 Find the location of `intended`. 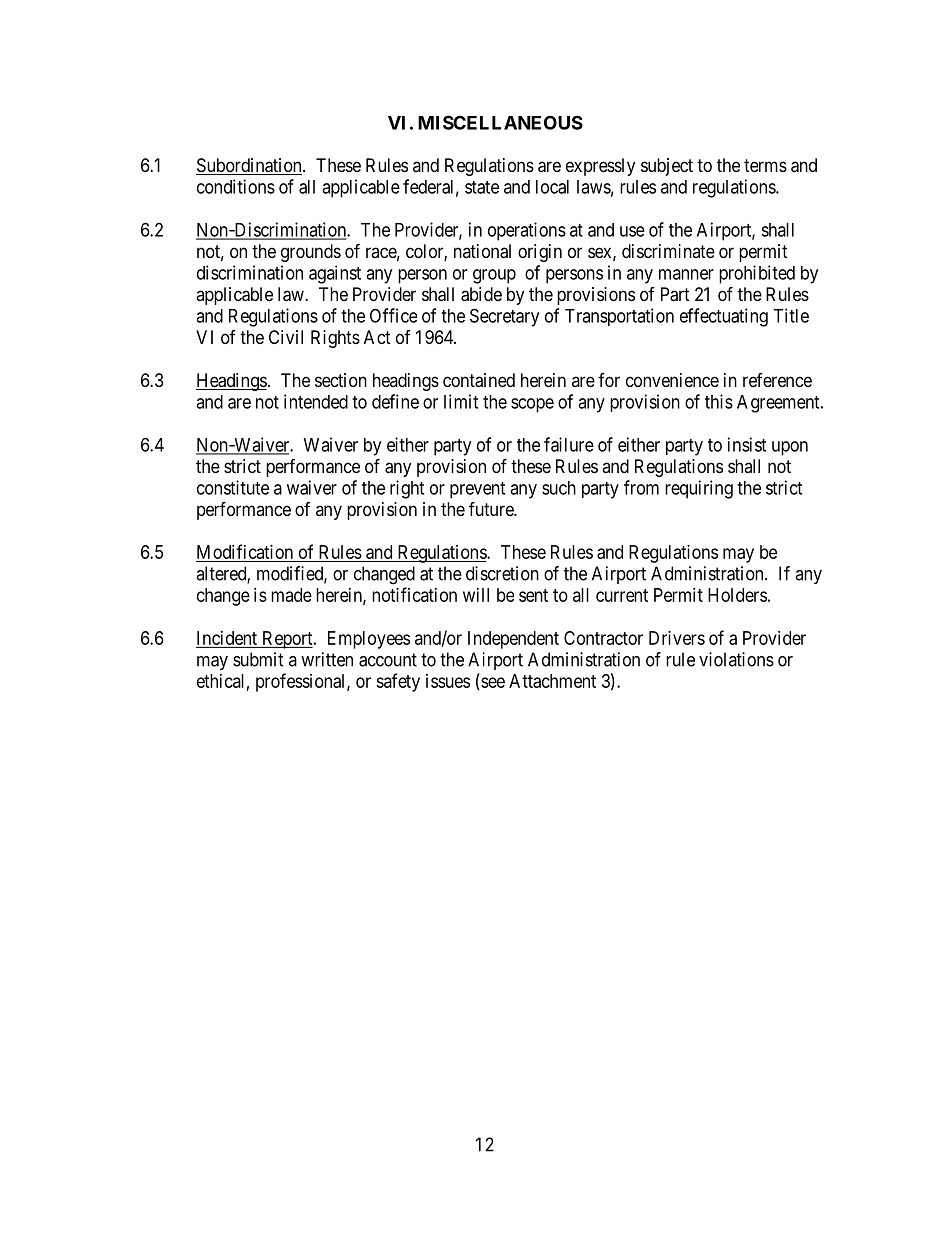

intended is located at coordinates (316, 401).
